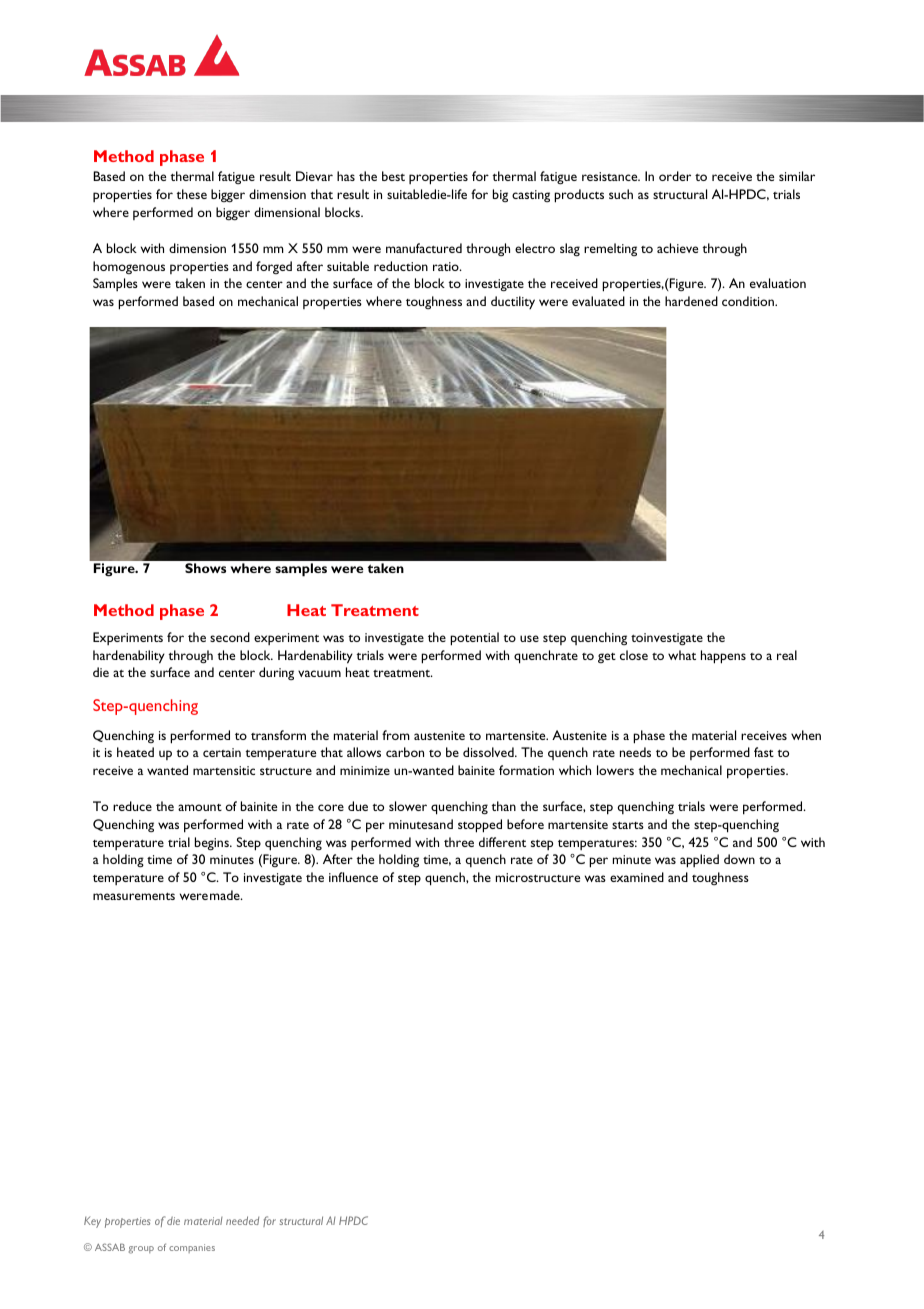  What do you see at coordinates (192, 1248) in the page?
I see `companies` at bounding box center [192, 1248].
